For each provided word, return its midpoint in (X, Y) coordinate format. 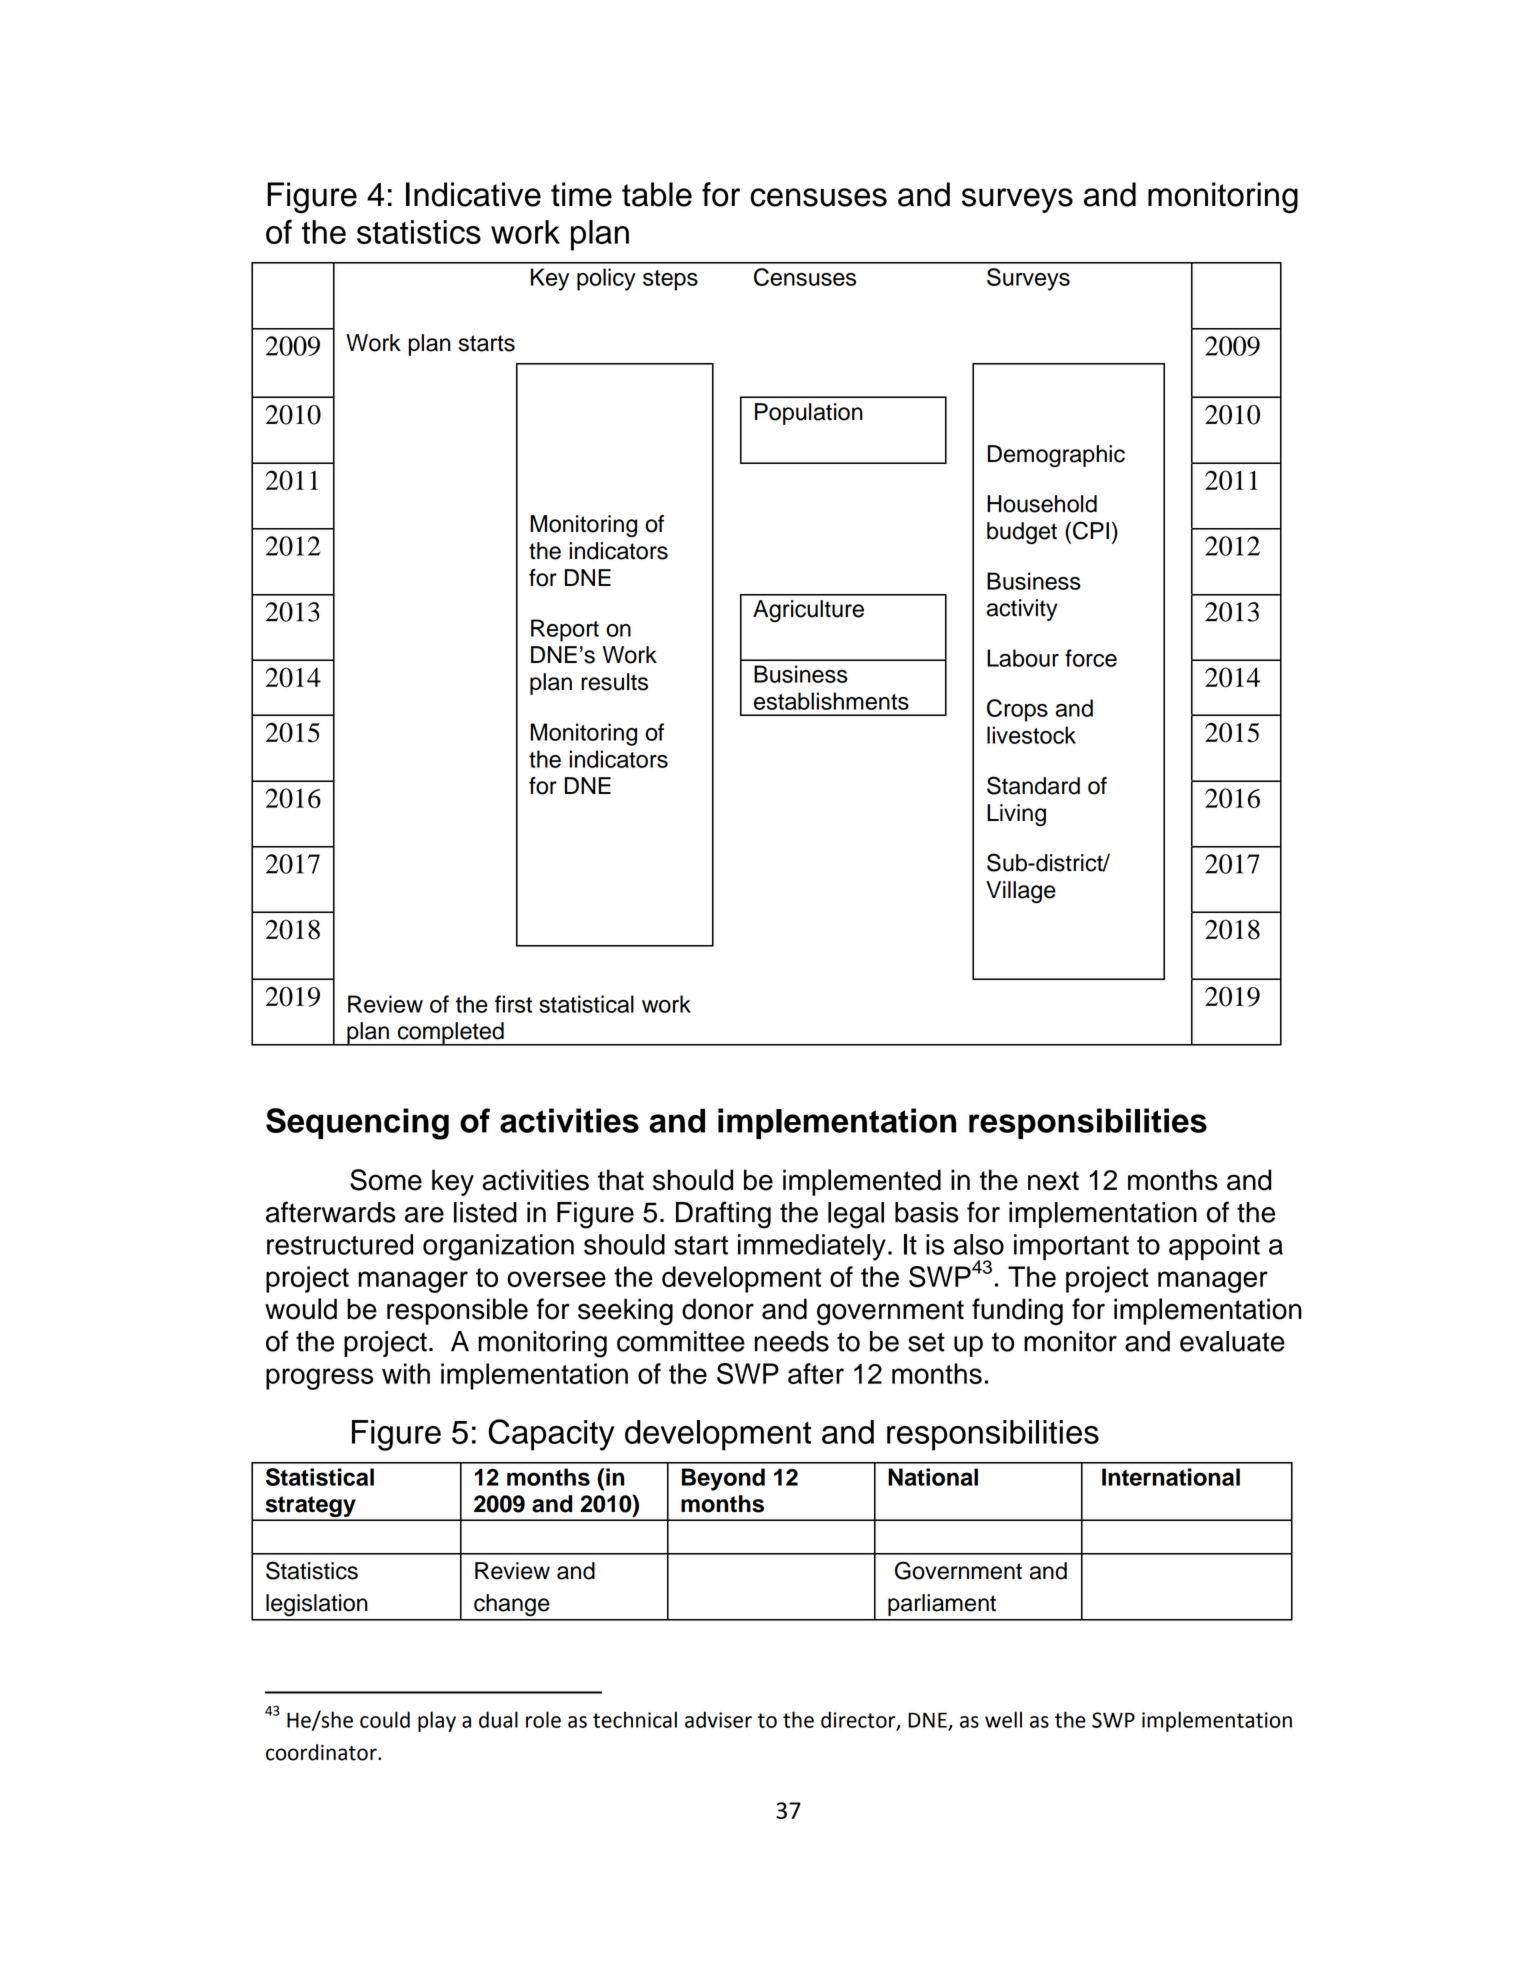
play (437, 1721)
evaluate (1232, 1341)
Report (565, 630)
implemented (862, 1182)
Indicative (473, 194)
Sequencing (357, 1124)
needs (792, 1341)
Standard (1033, 785)
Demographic (1056, 456)
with (406, 1373)
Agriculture (808, 611)
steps (670, 280)
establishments (831, 701)
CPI (1091, 530)
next (1053, 1181)
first (513, 1004)
